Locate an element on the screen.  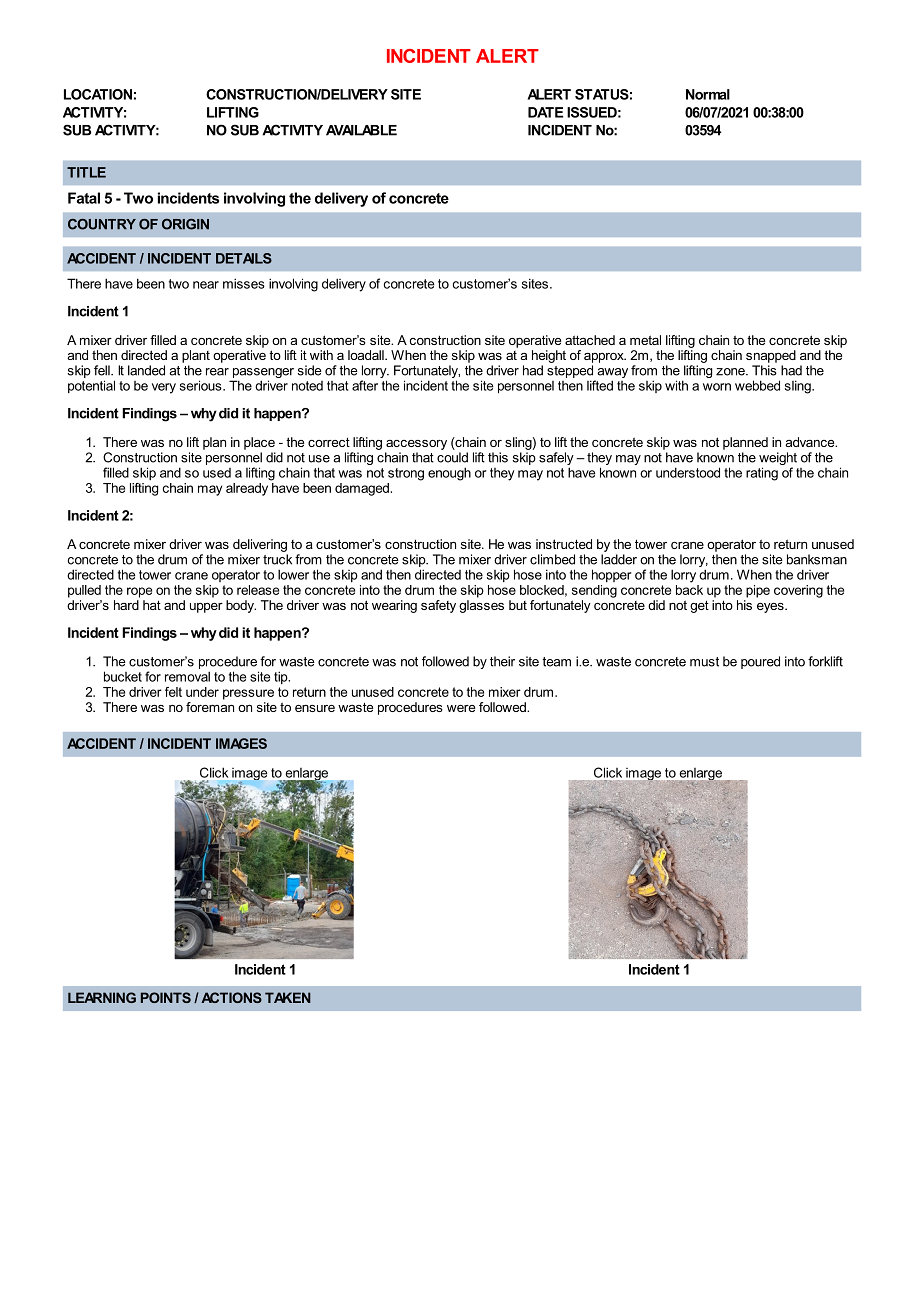
POINTS is located at coordinates (166, 997).
